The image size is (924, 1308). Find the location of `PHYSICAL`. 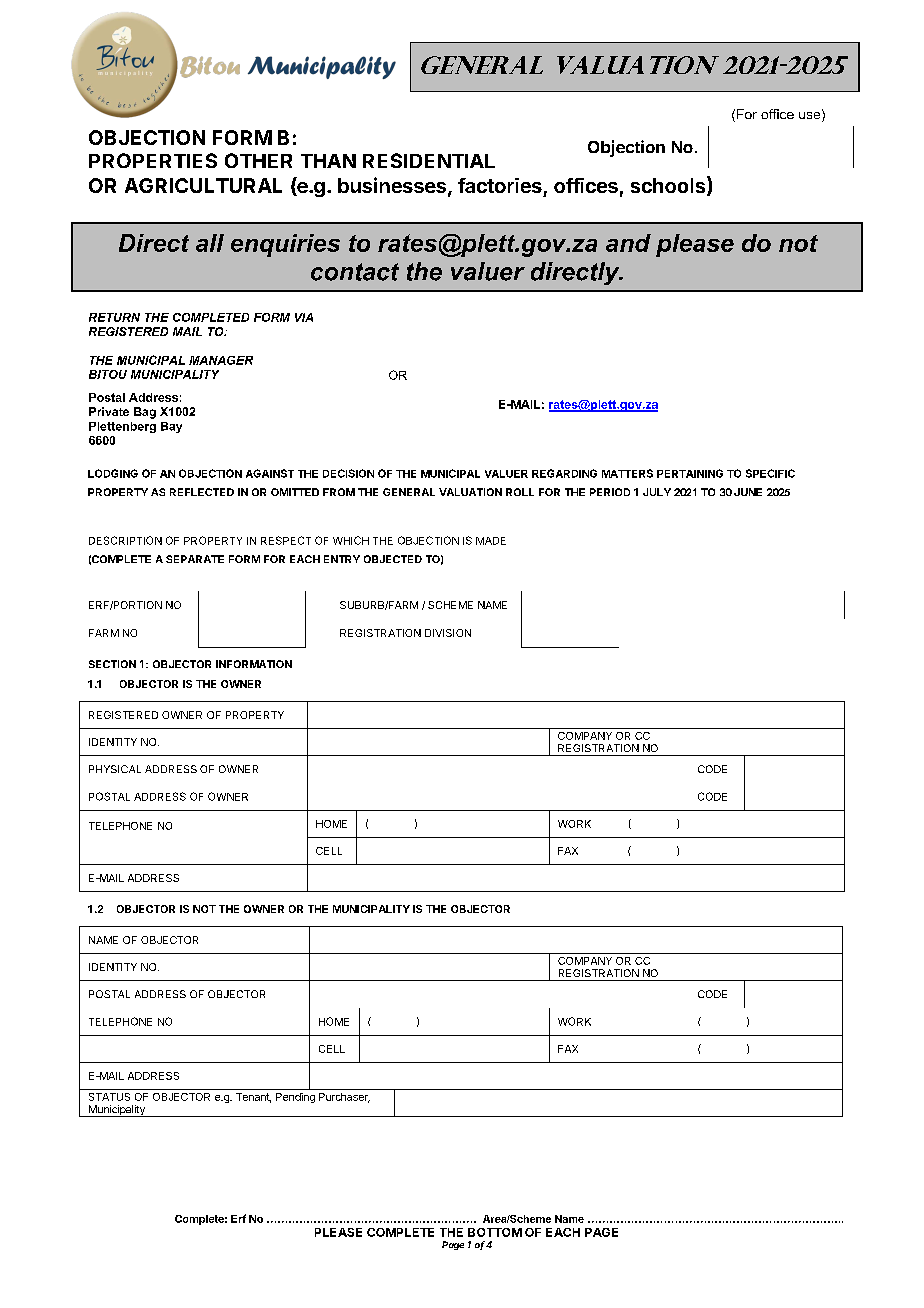

PHYSICAL is located at coordinates (115, 769).
